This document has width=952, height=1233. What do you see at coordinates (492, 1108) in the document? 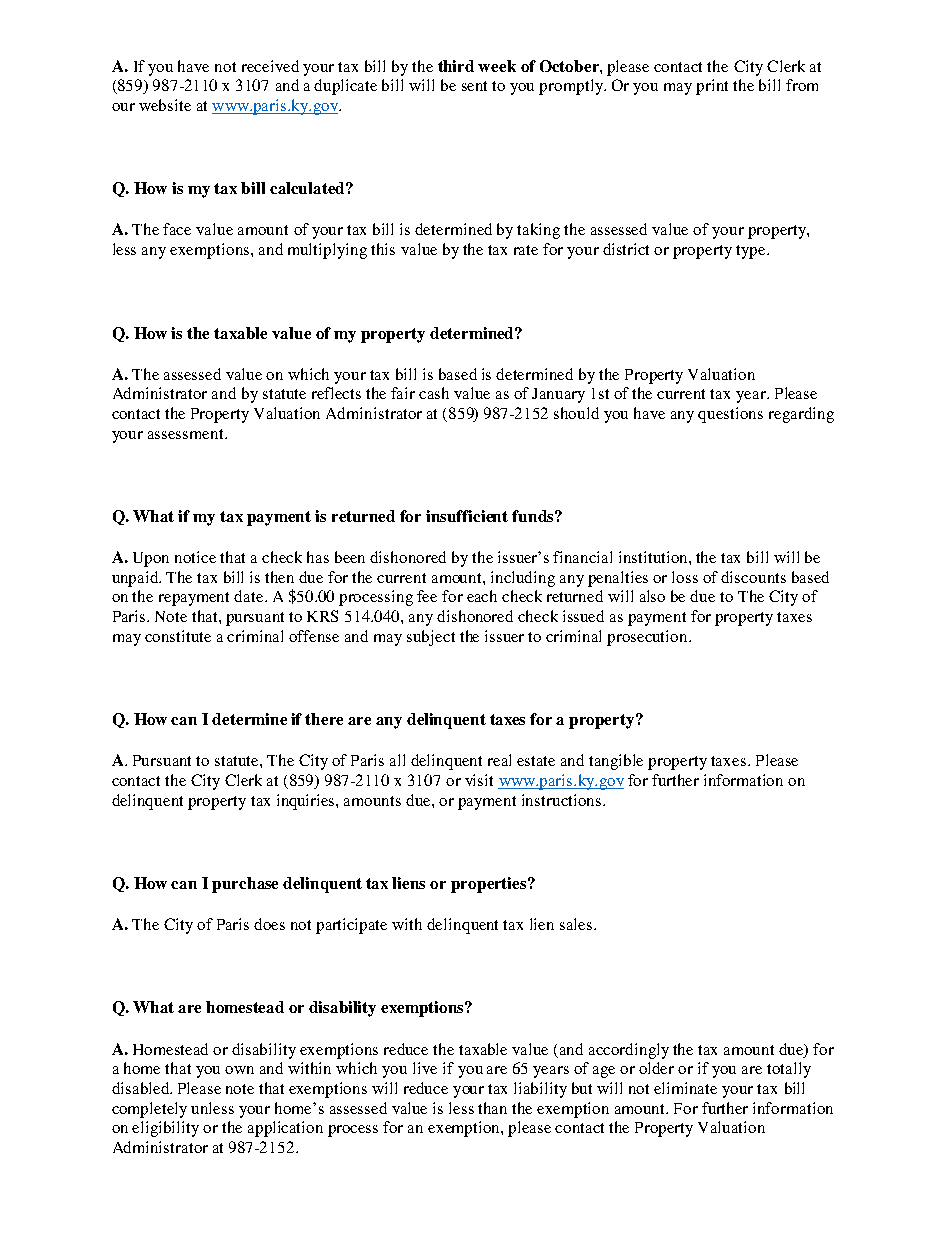
I see `than` at bounding box center [492, 1108].
